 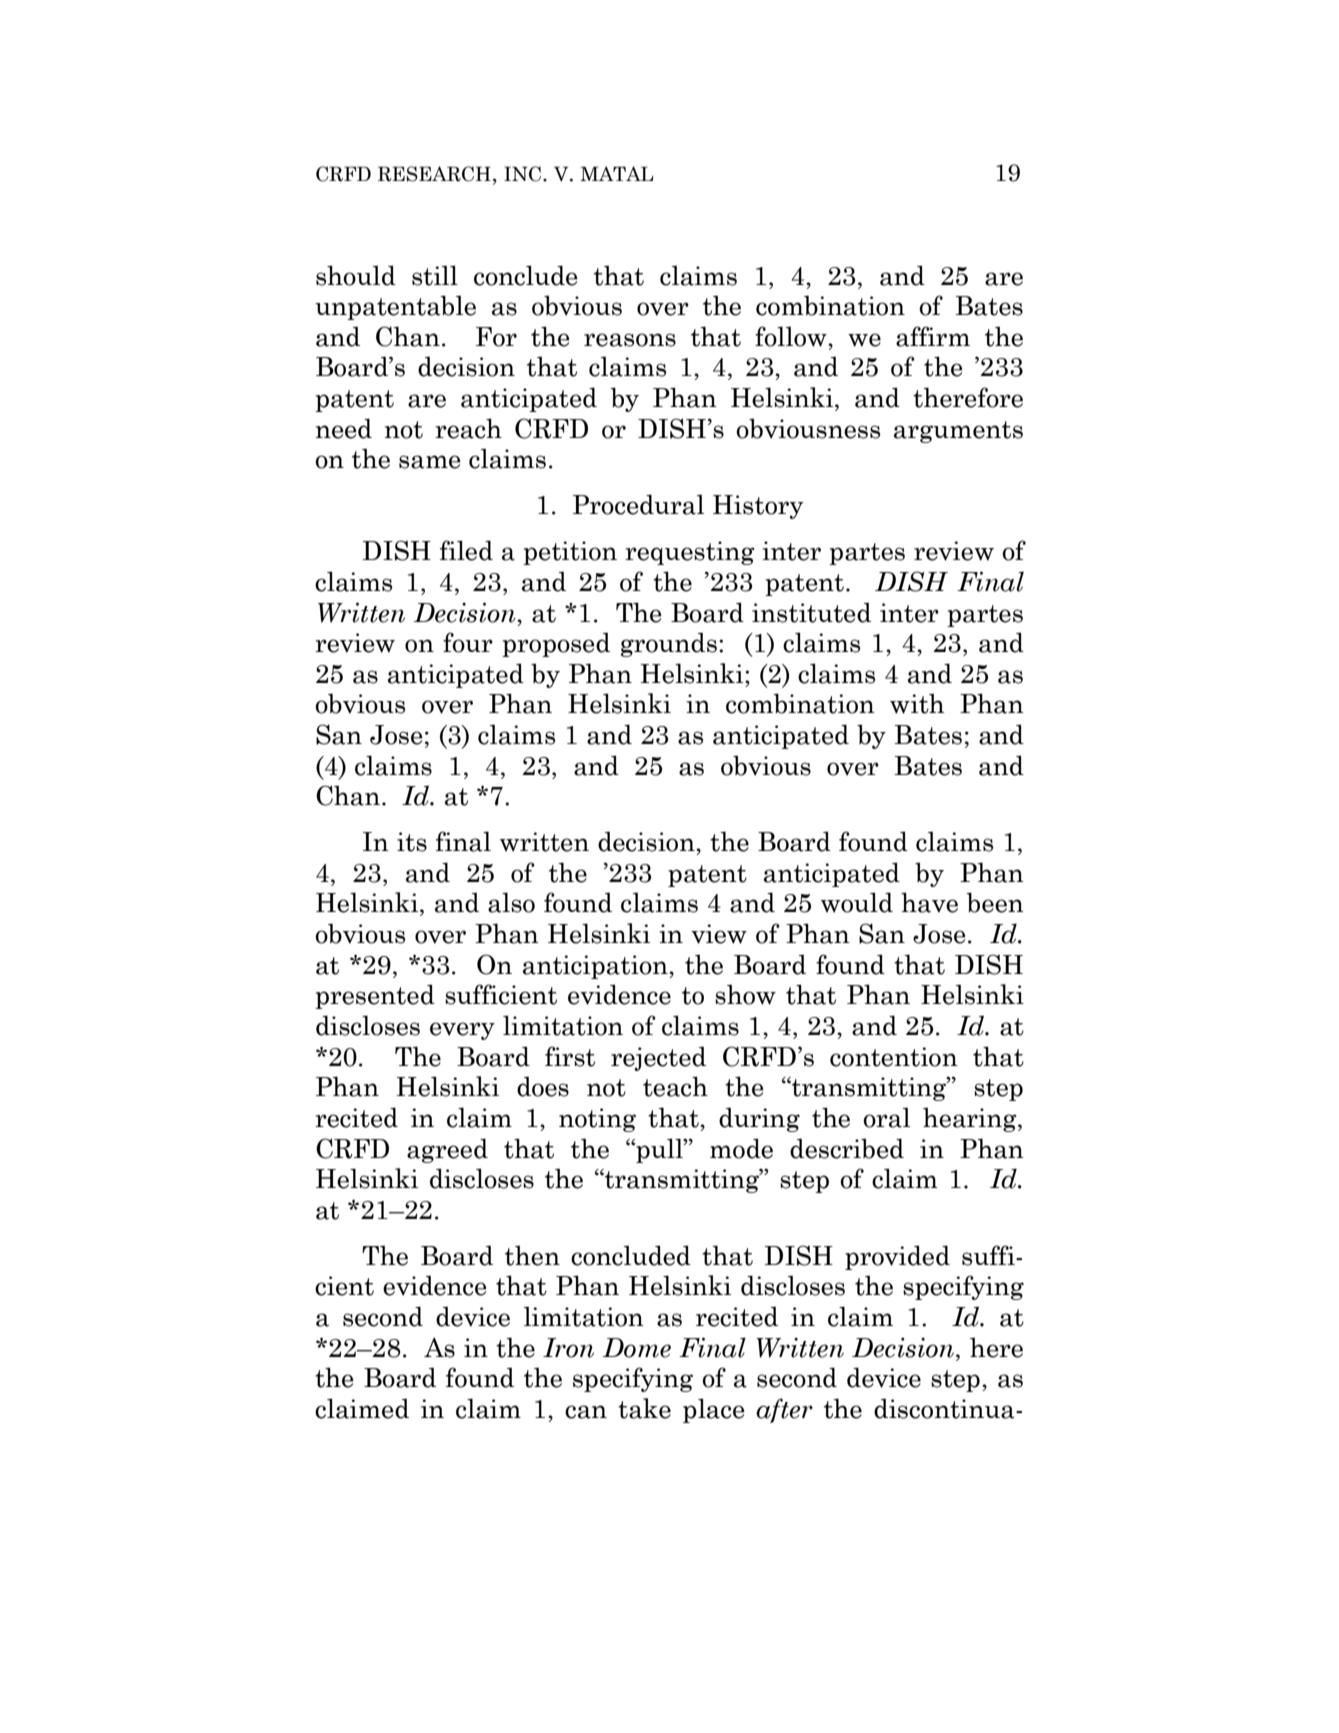 I want to click on Iron, so click(x=568, y=1348).
